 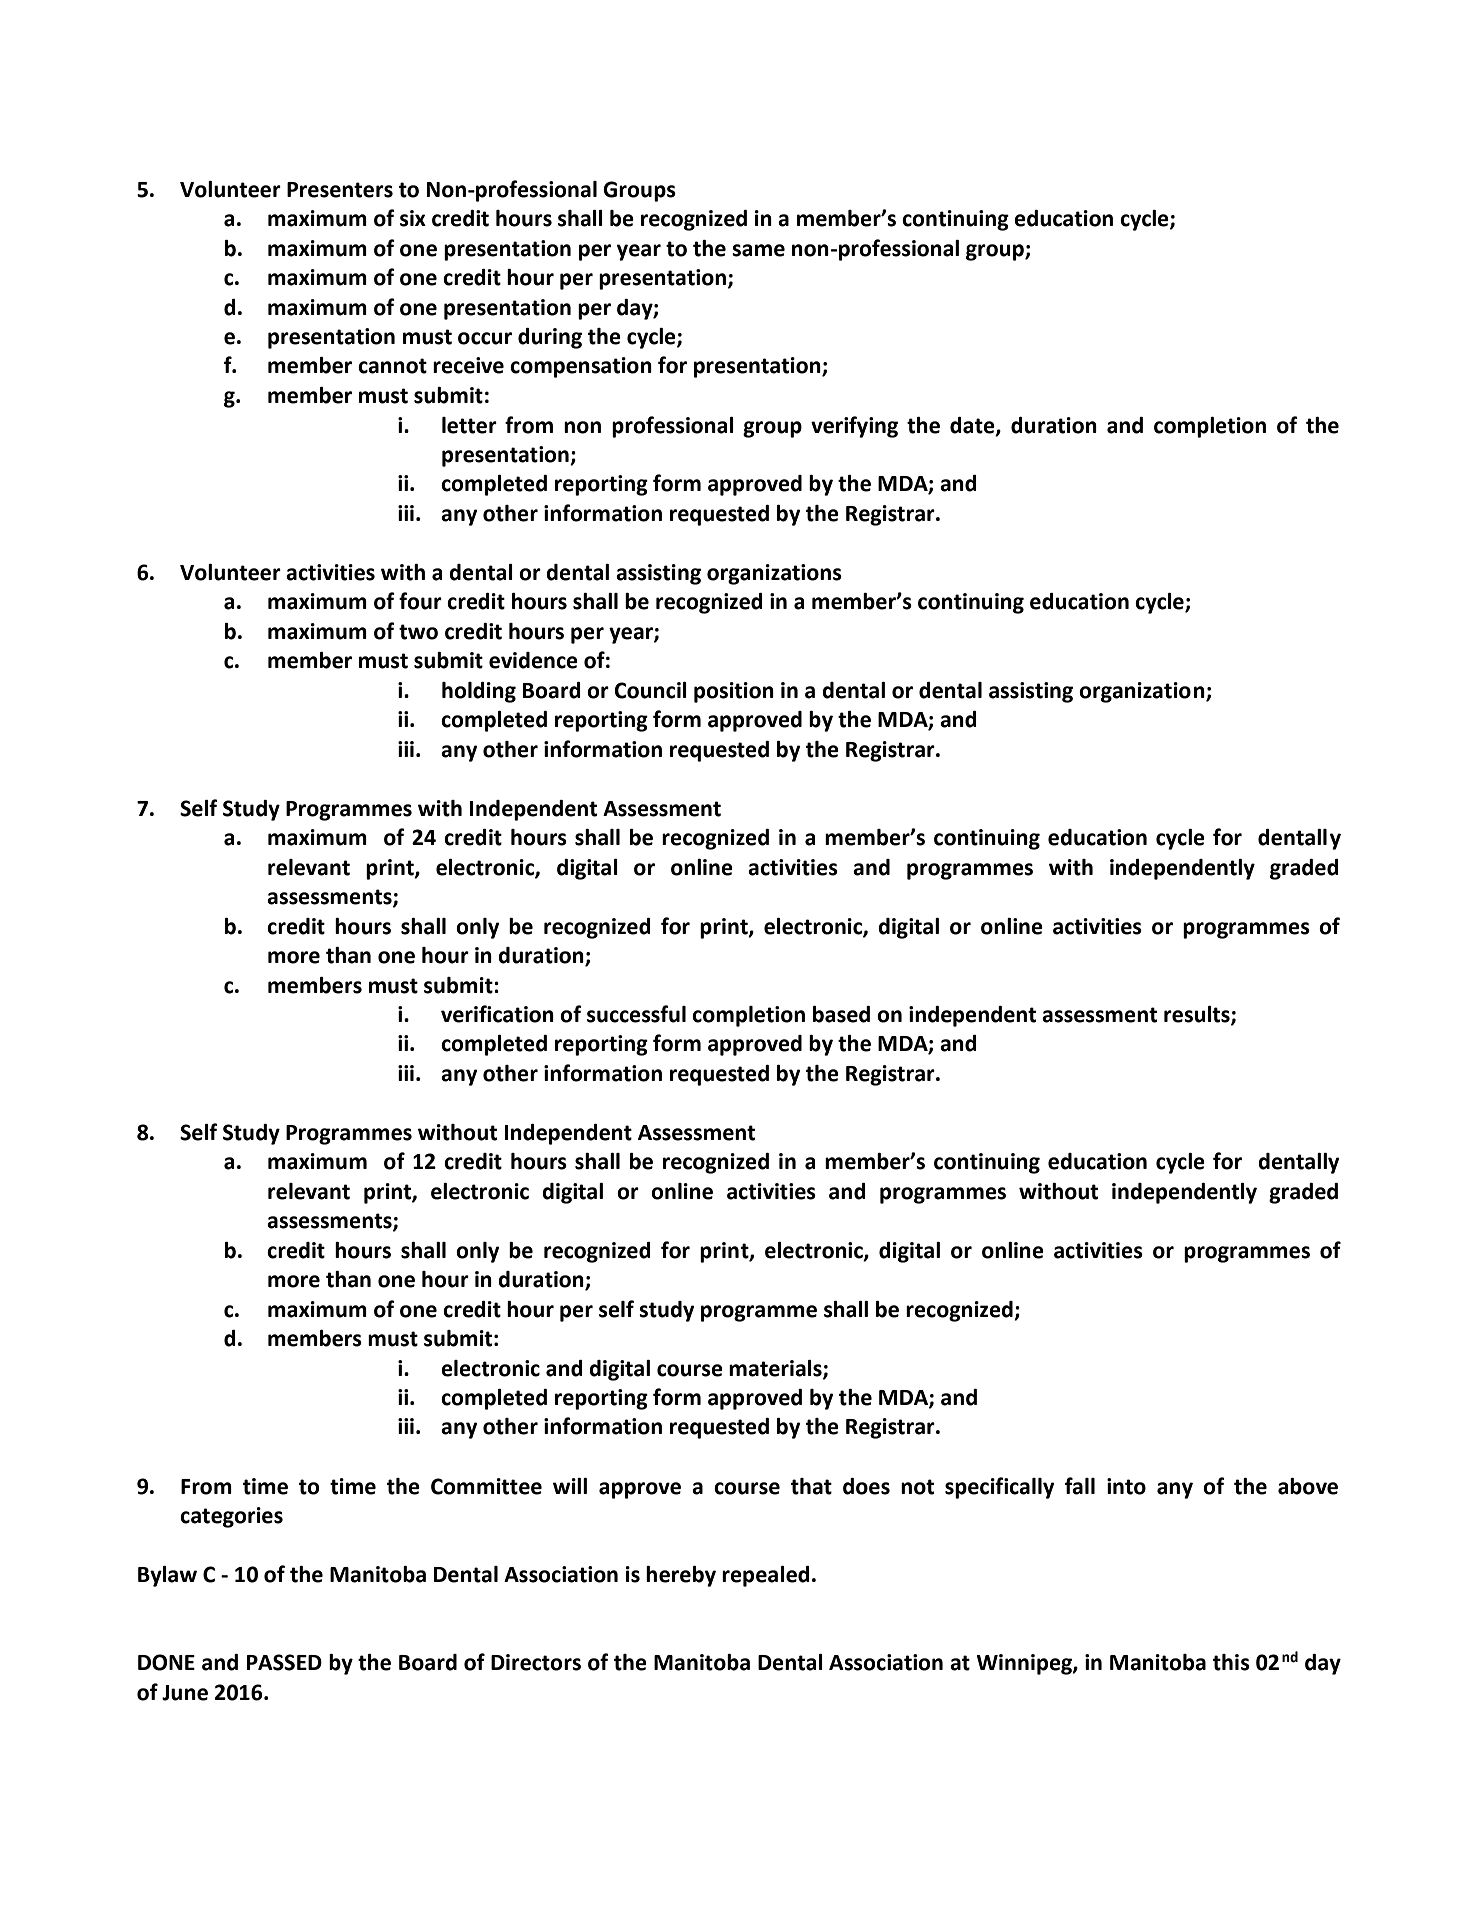 I want to click on PASSED, so click(x=284, y=1662).
